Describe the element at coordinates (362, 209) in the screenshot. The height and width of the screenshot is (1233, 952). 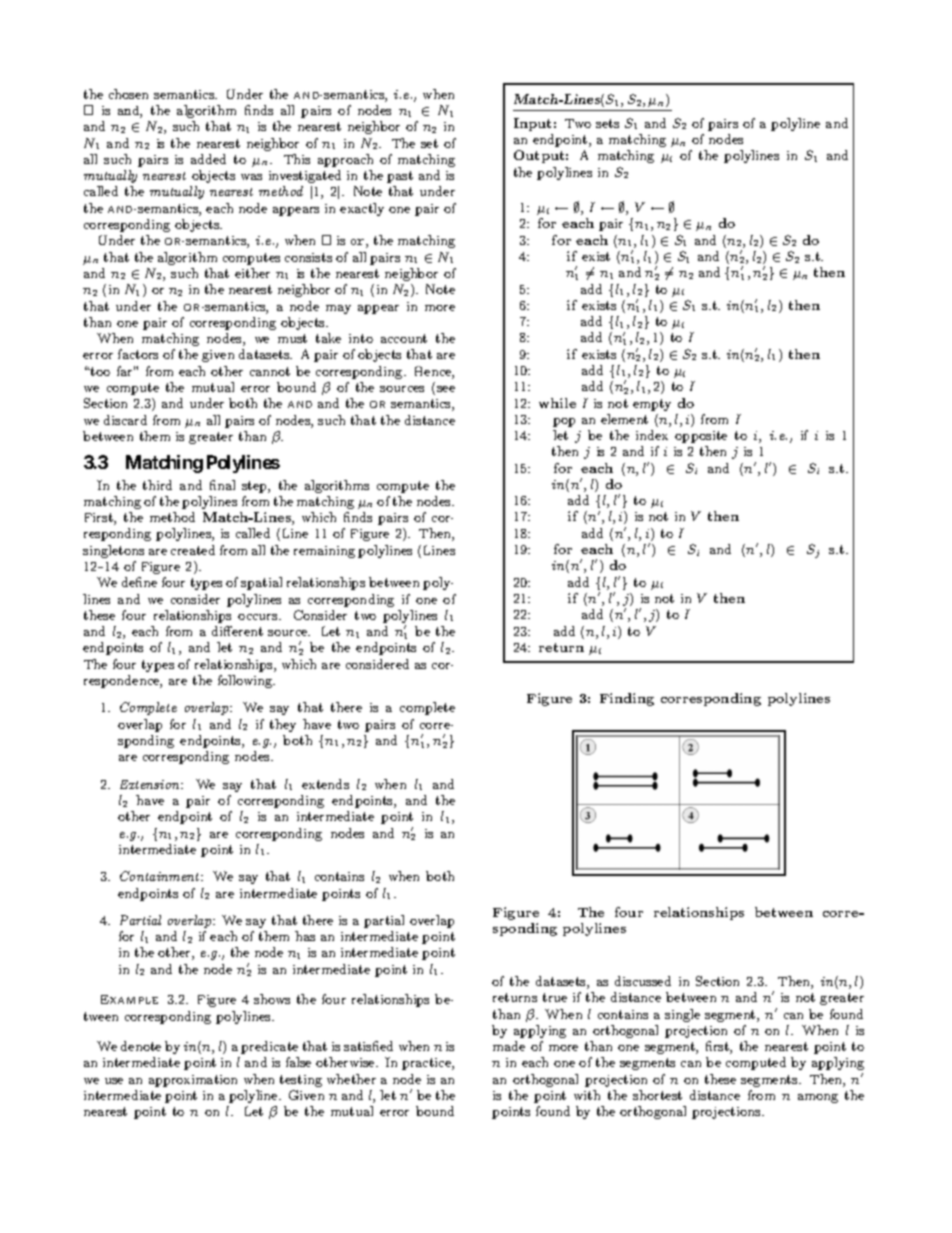
I see `exactly` at that location.
